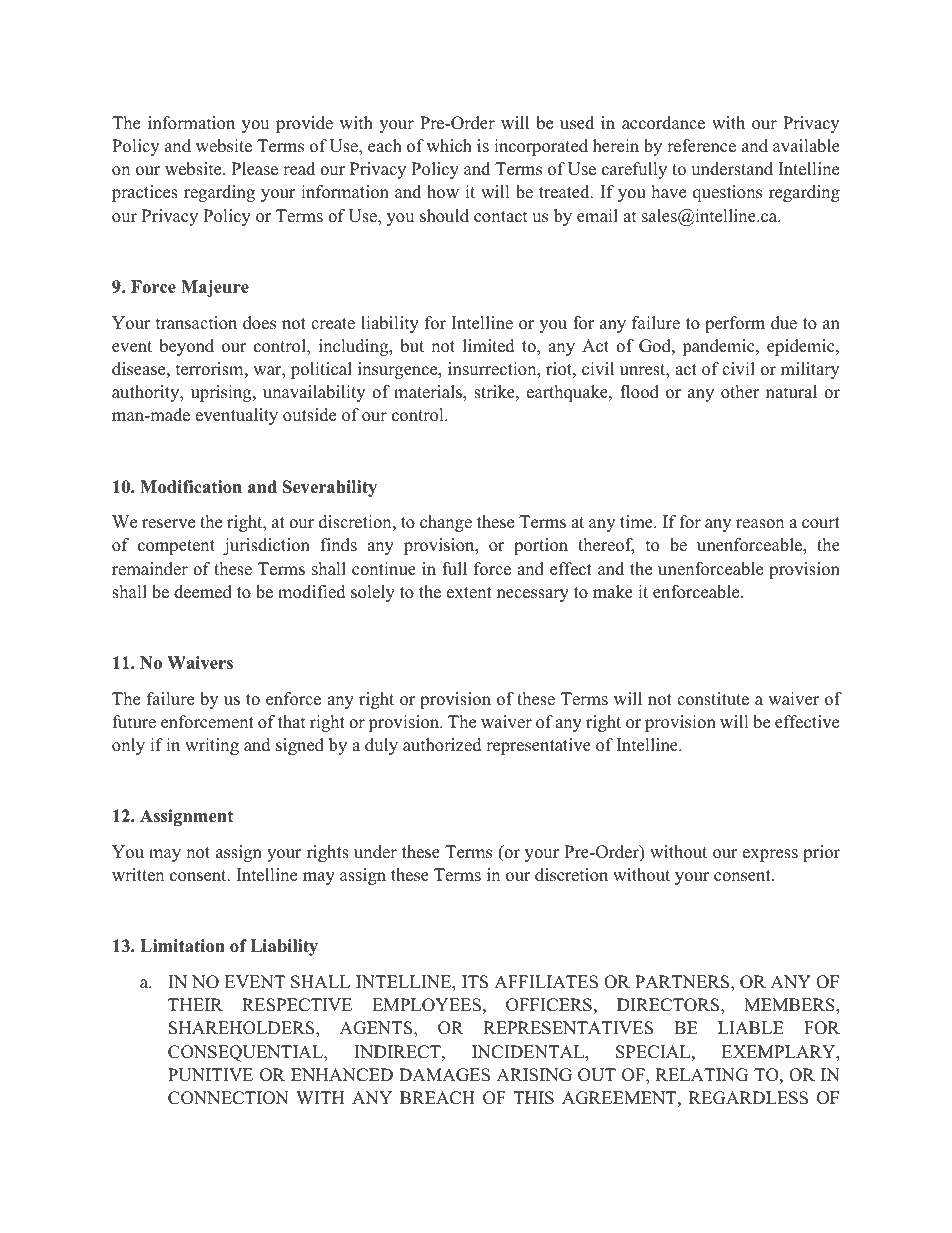  I want to click on constitute, so click(713, 699).
